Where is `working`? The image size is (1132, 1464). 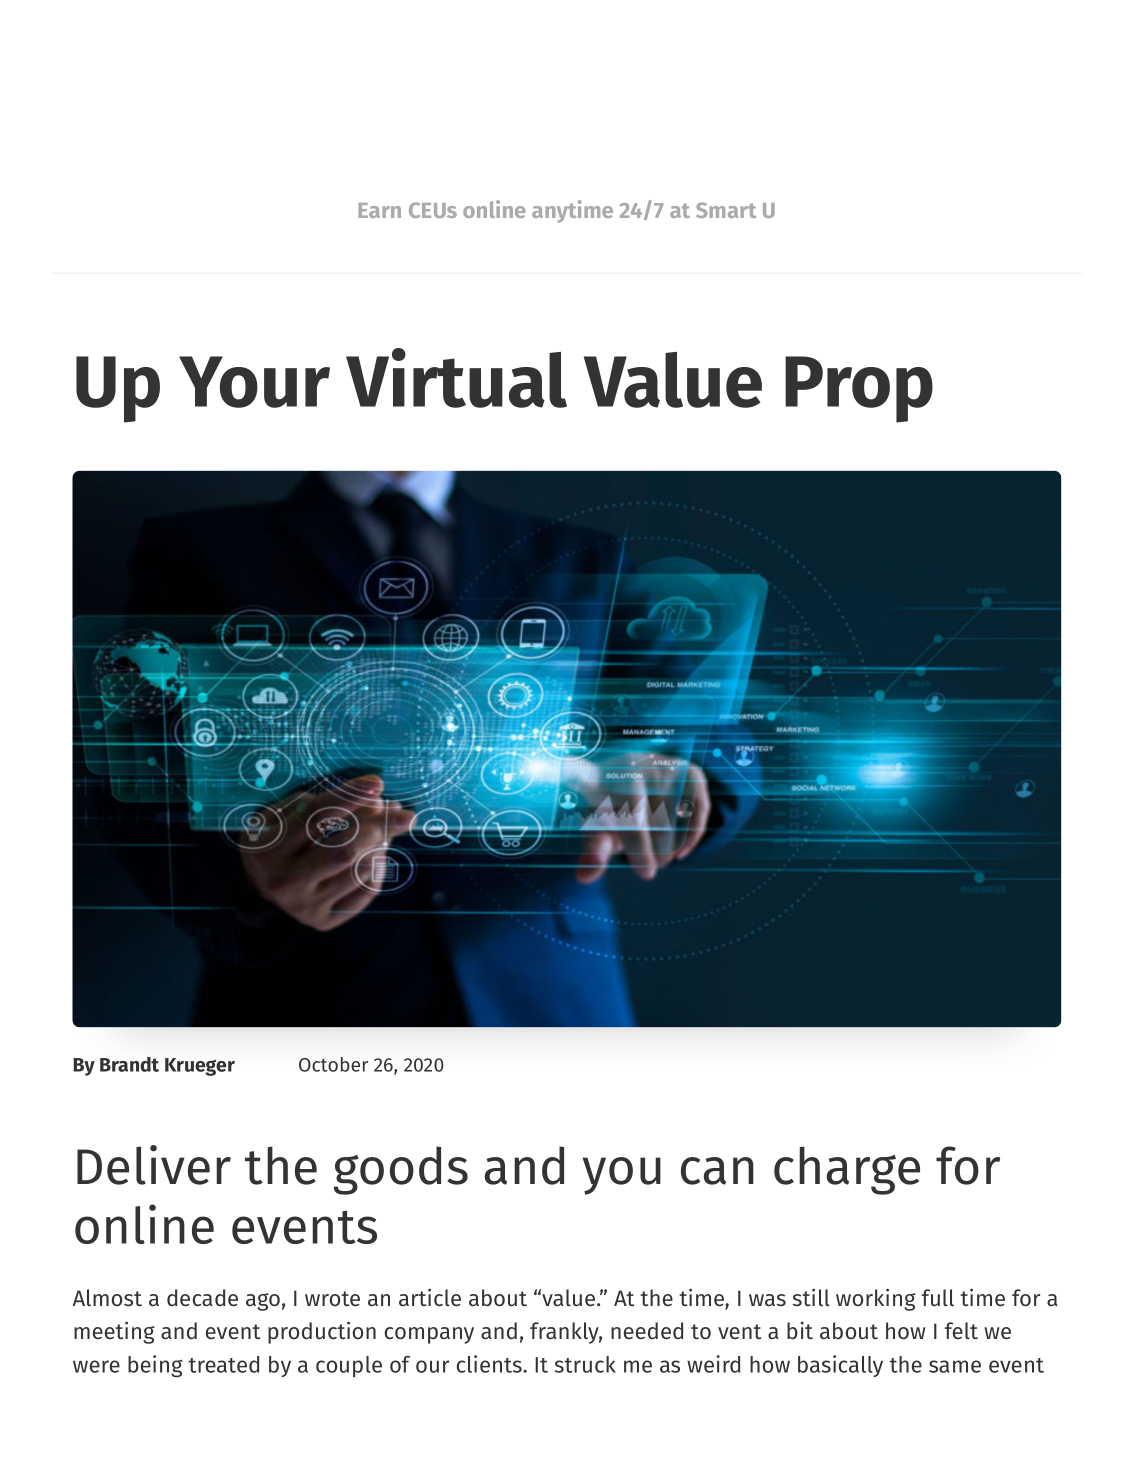
working is located at coordinates (876, 1299).
